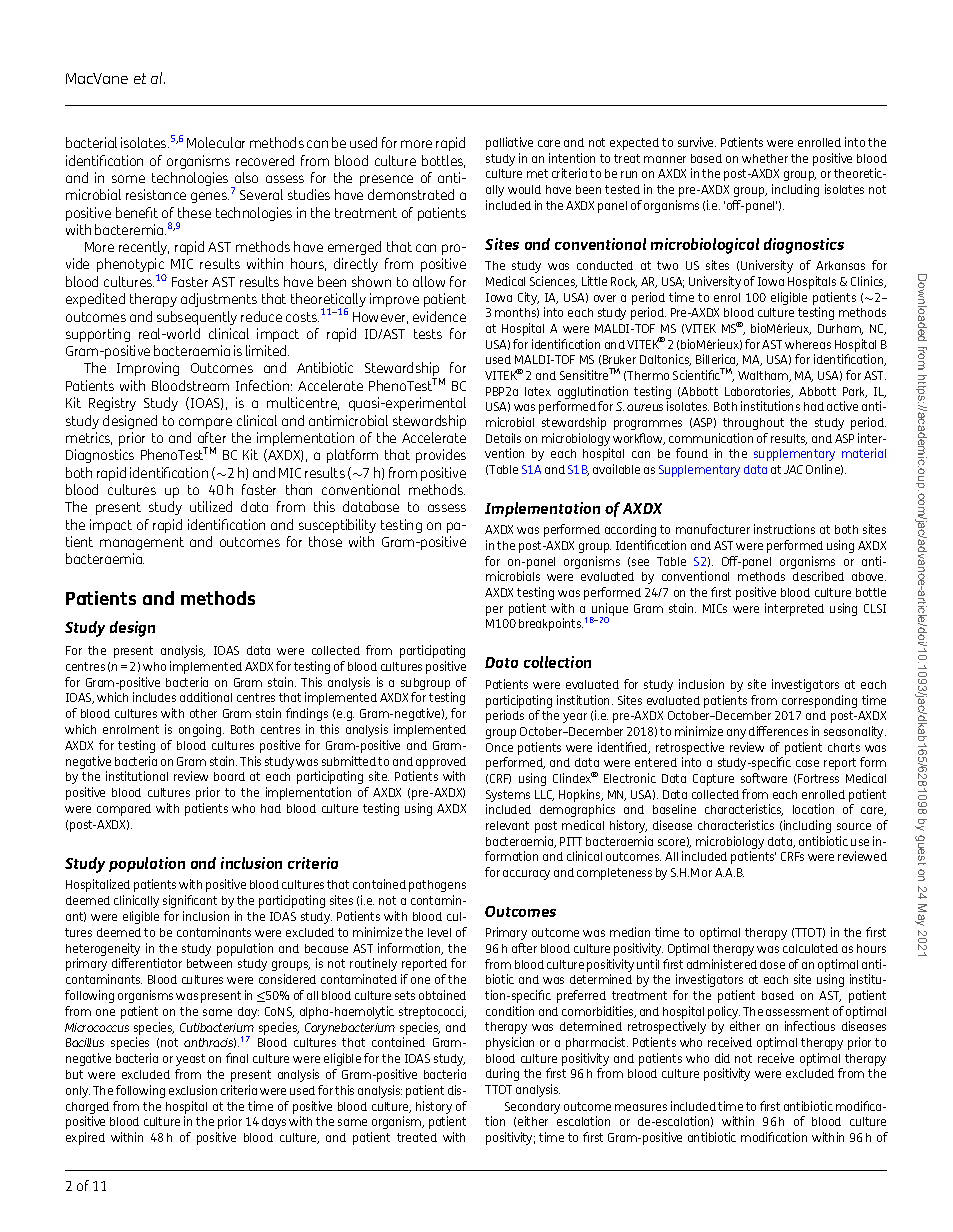 The width and height of the image is (953, 1232). What do you see at coordinates (759, 392) in the image?
I see `Laboratories` at bounding box center [759, 392].
